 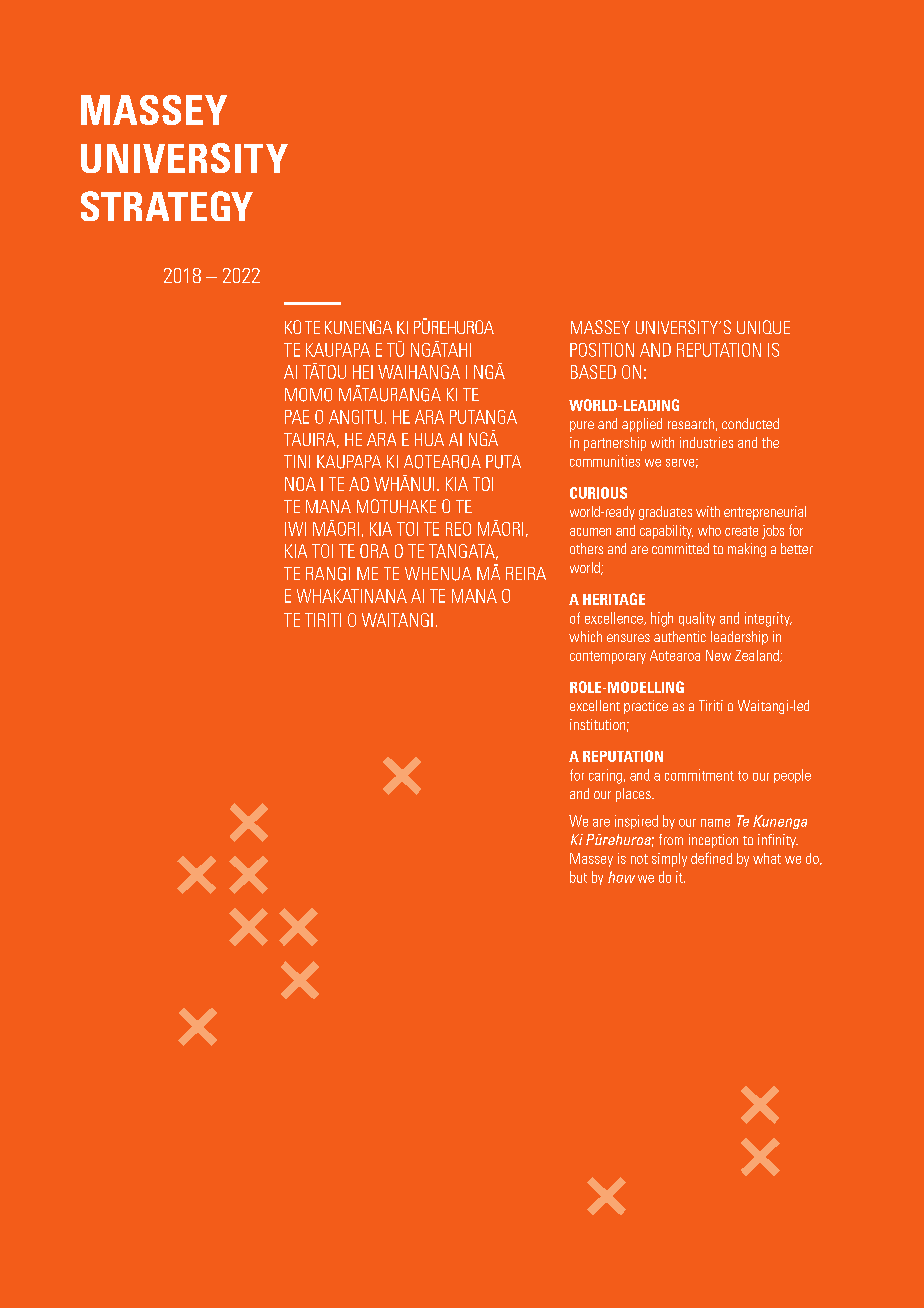 What do you see at coordinates (602, 350) in the screenshot?
I see `POSITION` at bounding box center [602, 350].
